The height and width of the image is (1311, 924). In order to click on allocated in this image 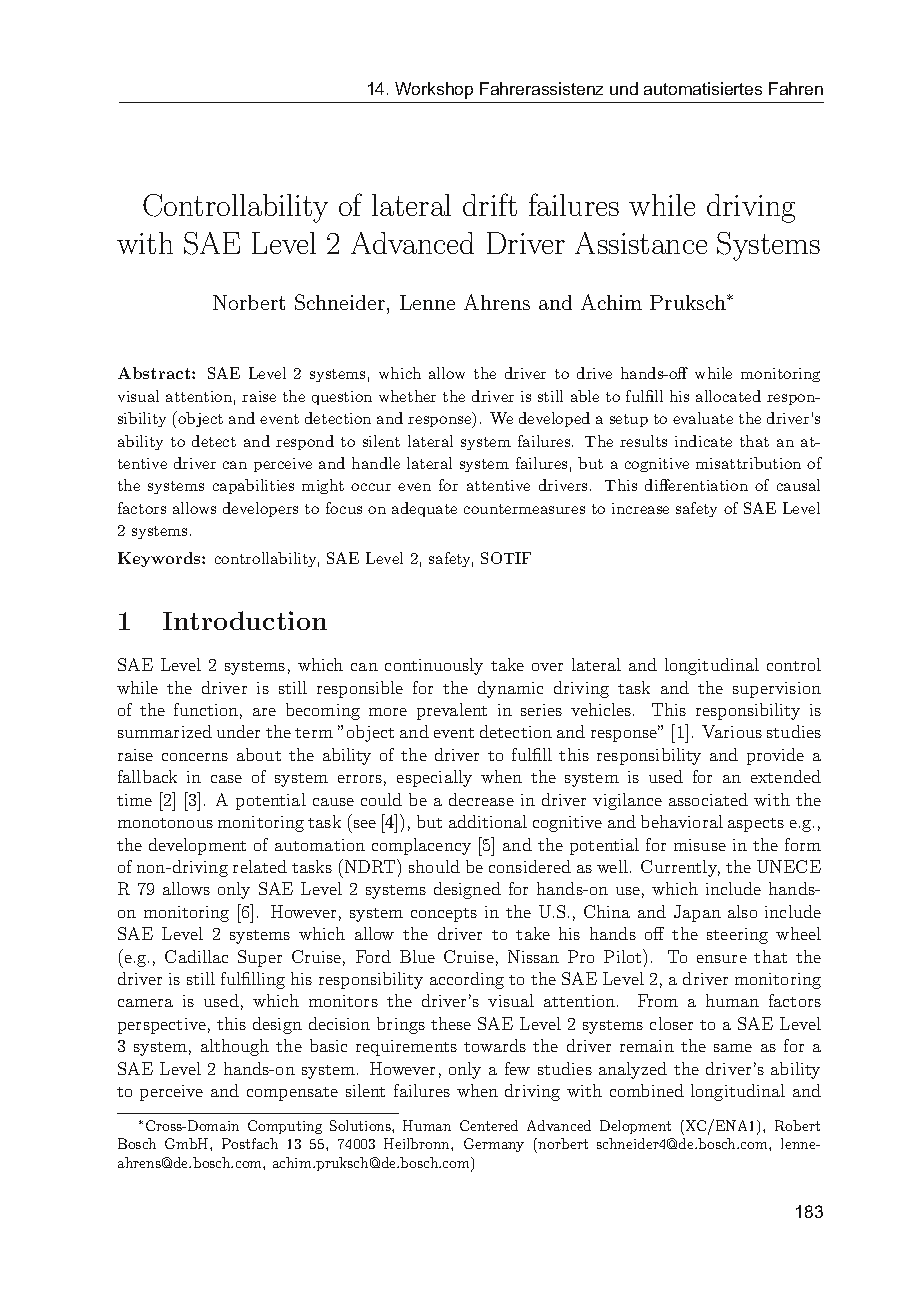, I will do `click(728, 396)`.
